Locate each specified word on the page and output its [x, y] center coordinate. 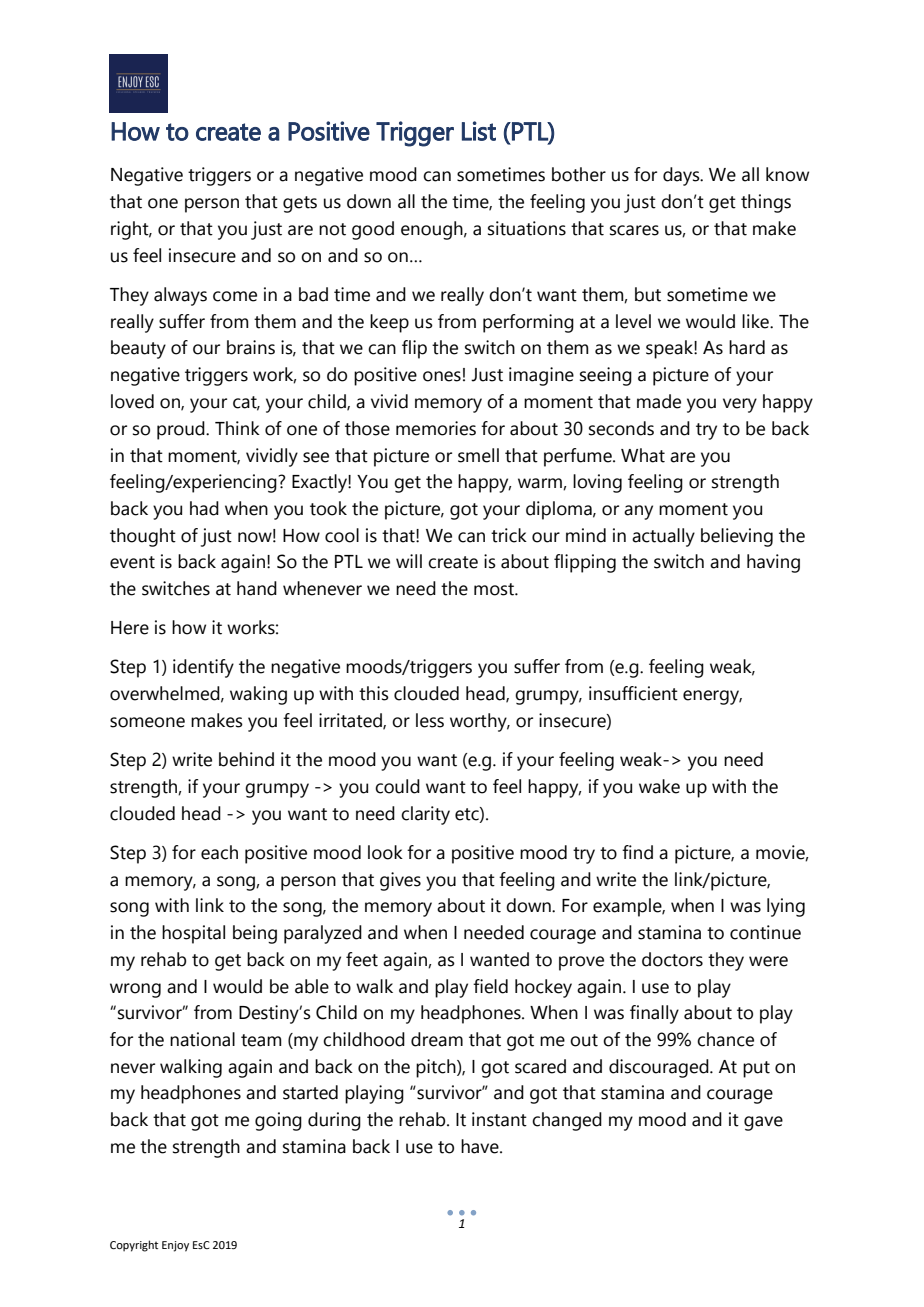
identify [203, 668]
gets [300, 204]
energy [712, 697]
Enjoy [175, 1246]
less [430, 720]
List [479, 131]
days [682, 176]
